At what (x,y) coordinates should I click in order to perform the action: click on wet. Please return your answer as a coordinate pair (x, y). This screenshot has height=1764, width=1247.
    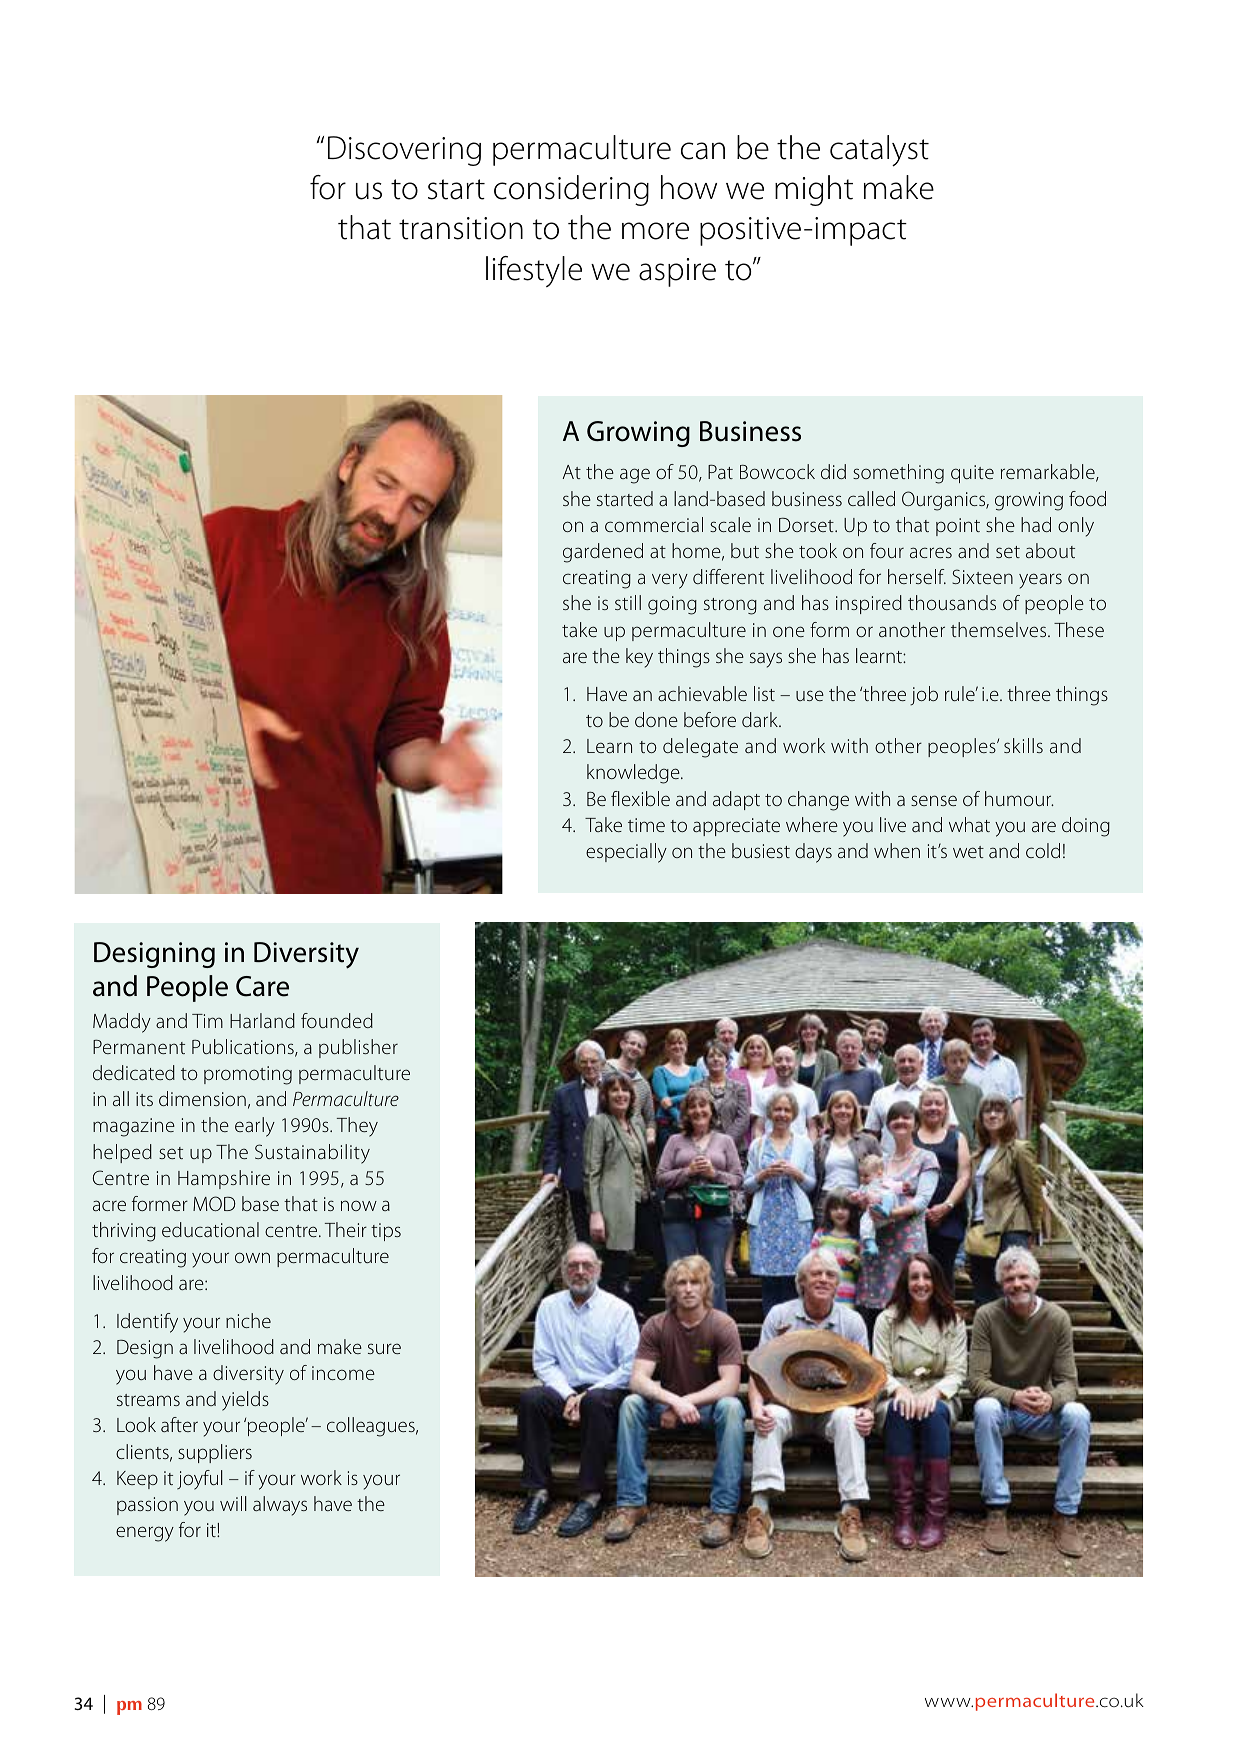
    Looking at the image, I should click on (968, 852).
